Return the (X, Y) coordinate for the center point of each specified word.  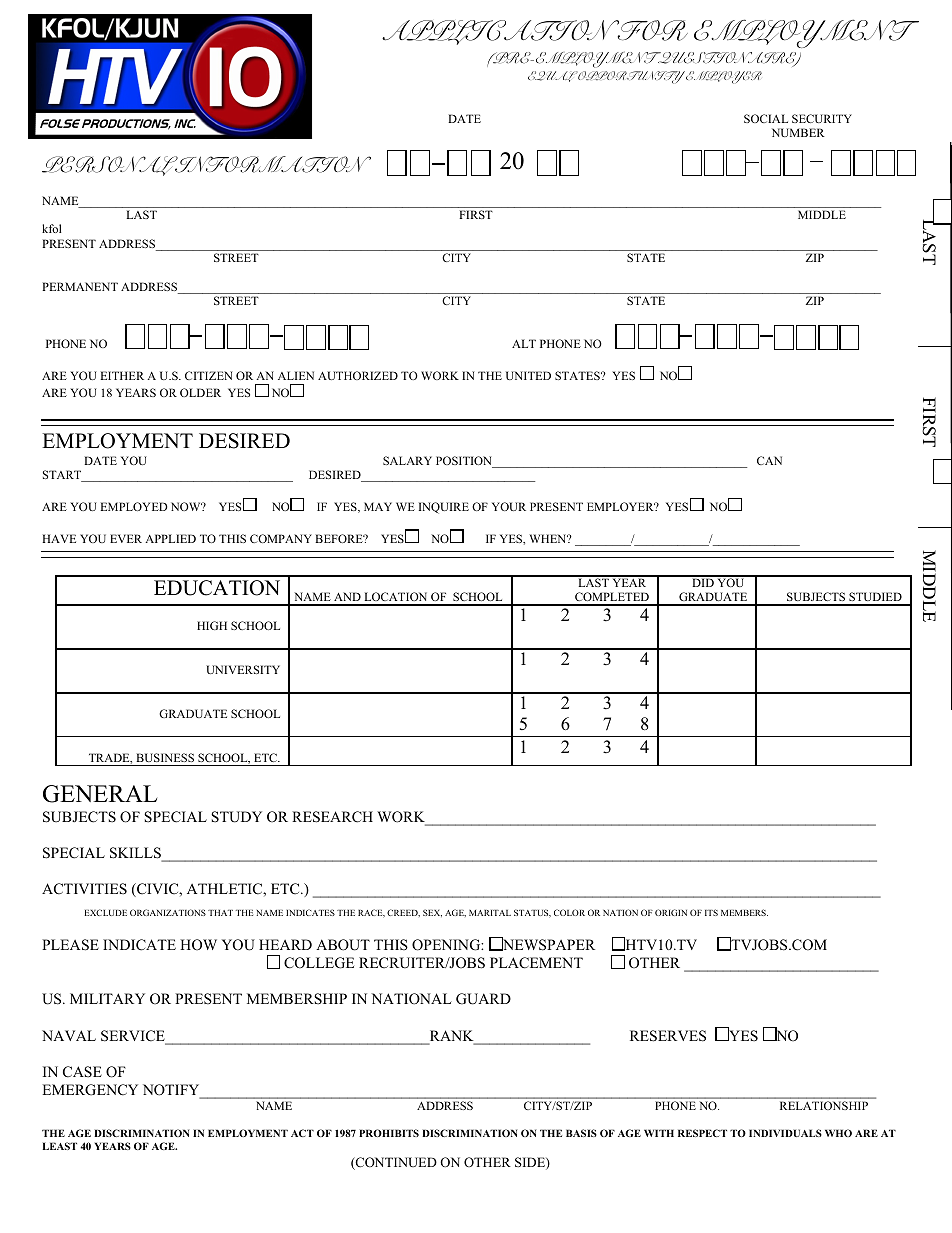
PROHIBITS (389, 1133)
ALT (524, 343)
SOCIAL (766, 118)
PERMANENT (80, 286)
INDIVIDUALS (785, 1133)
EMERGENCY (90, 1090)
